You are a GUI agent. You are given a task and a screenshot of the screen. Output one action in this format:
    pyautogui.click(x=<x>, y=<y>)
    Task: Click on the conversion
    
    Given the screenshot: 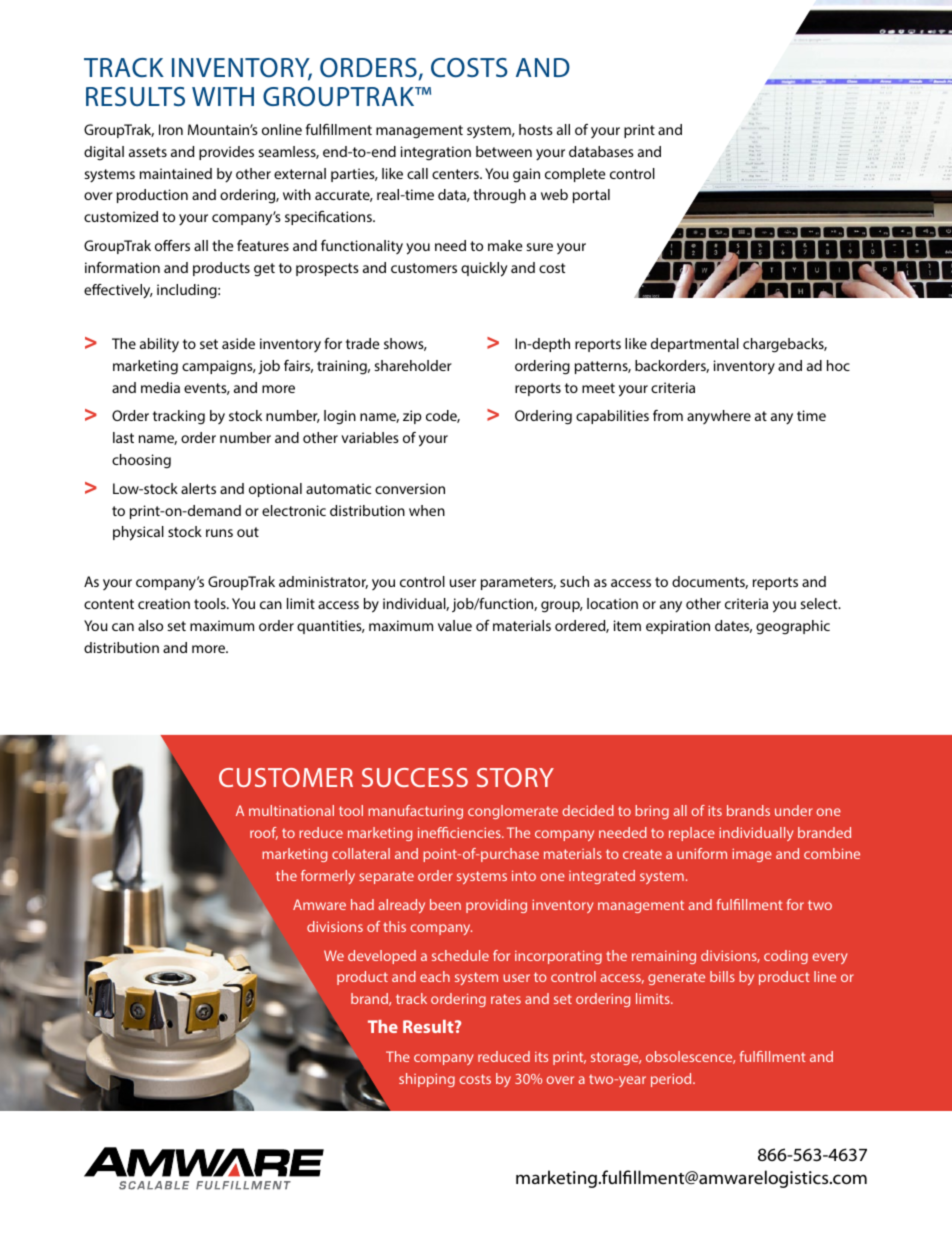 What is the action you would take?
    pyautogui.click(x=410, y=488)
